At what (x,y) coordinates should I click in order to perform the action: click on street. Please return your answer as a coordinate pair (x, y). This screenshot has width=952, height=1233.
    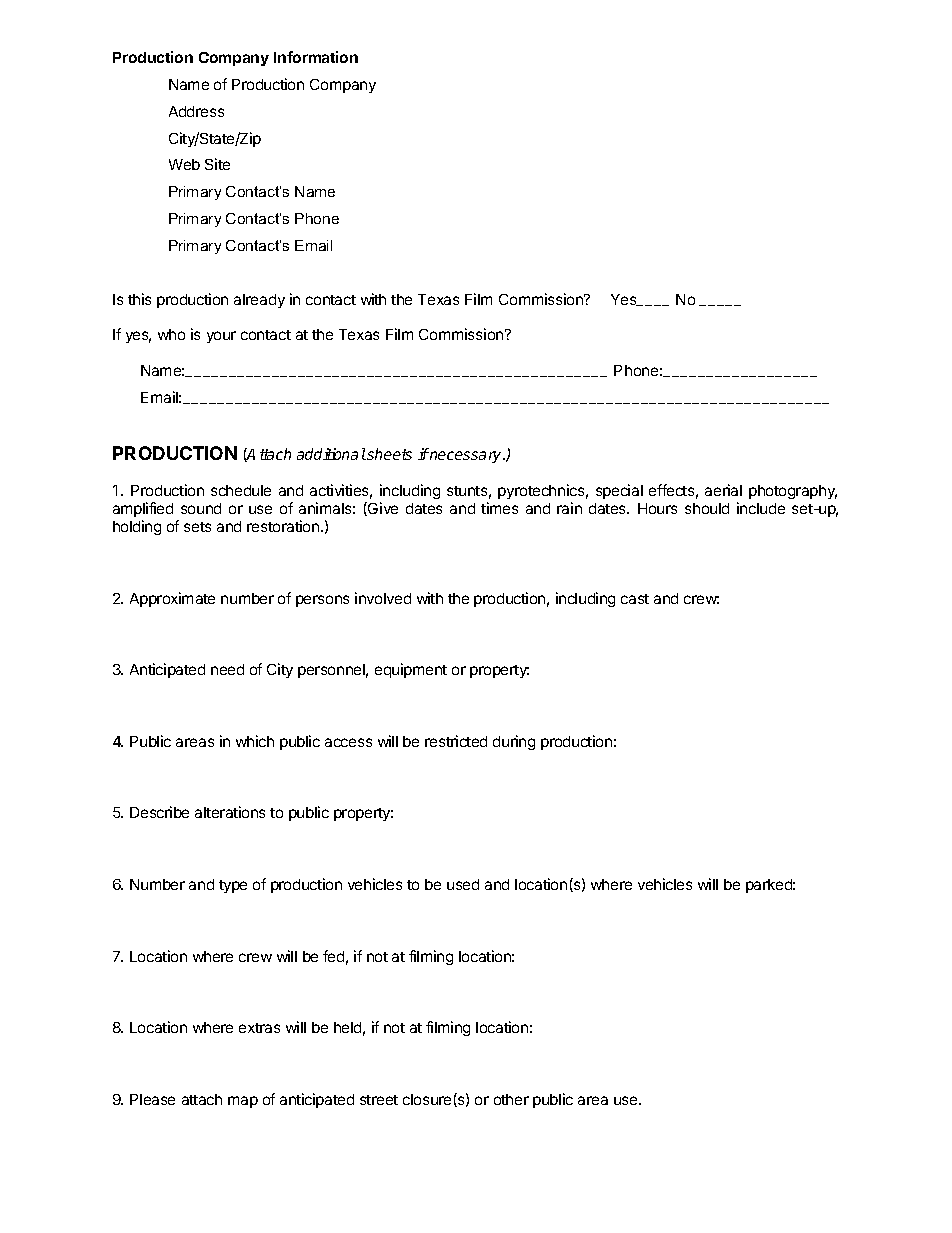
    Looking at the image, I should click on (379, 1100).
